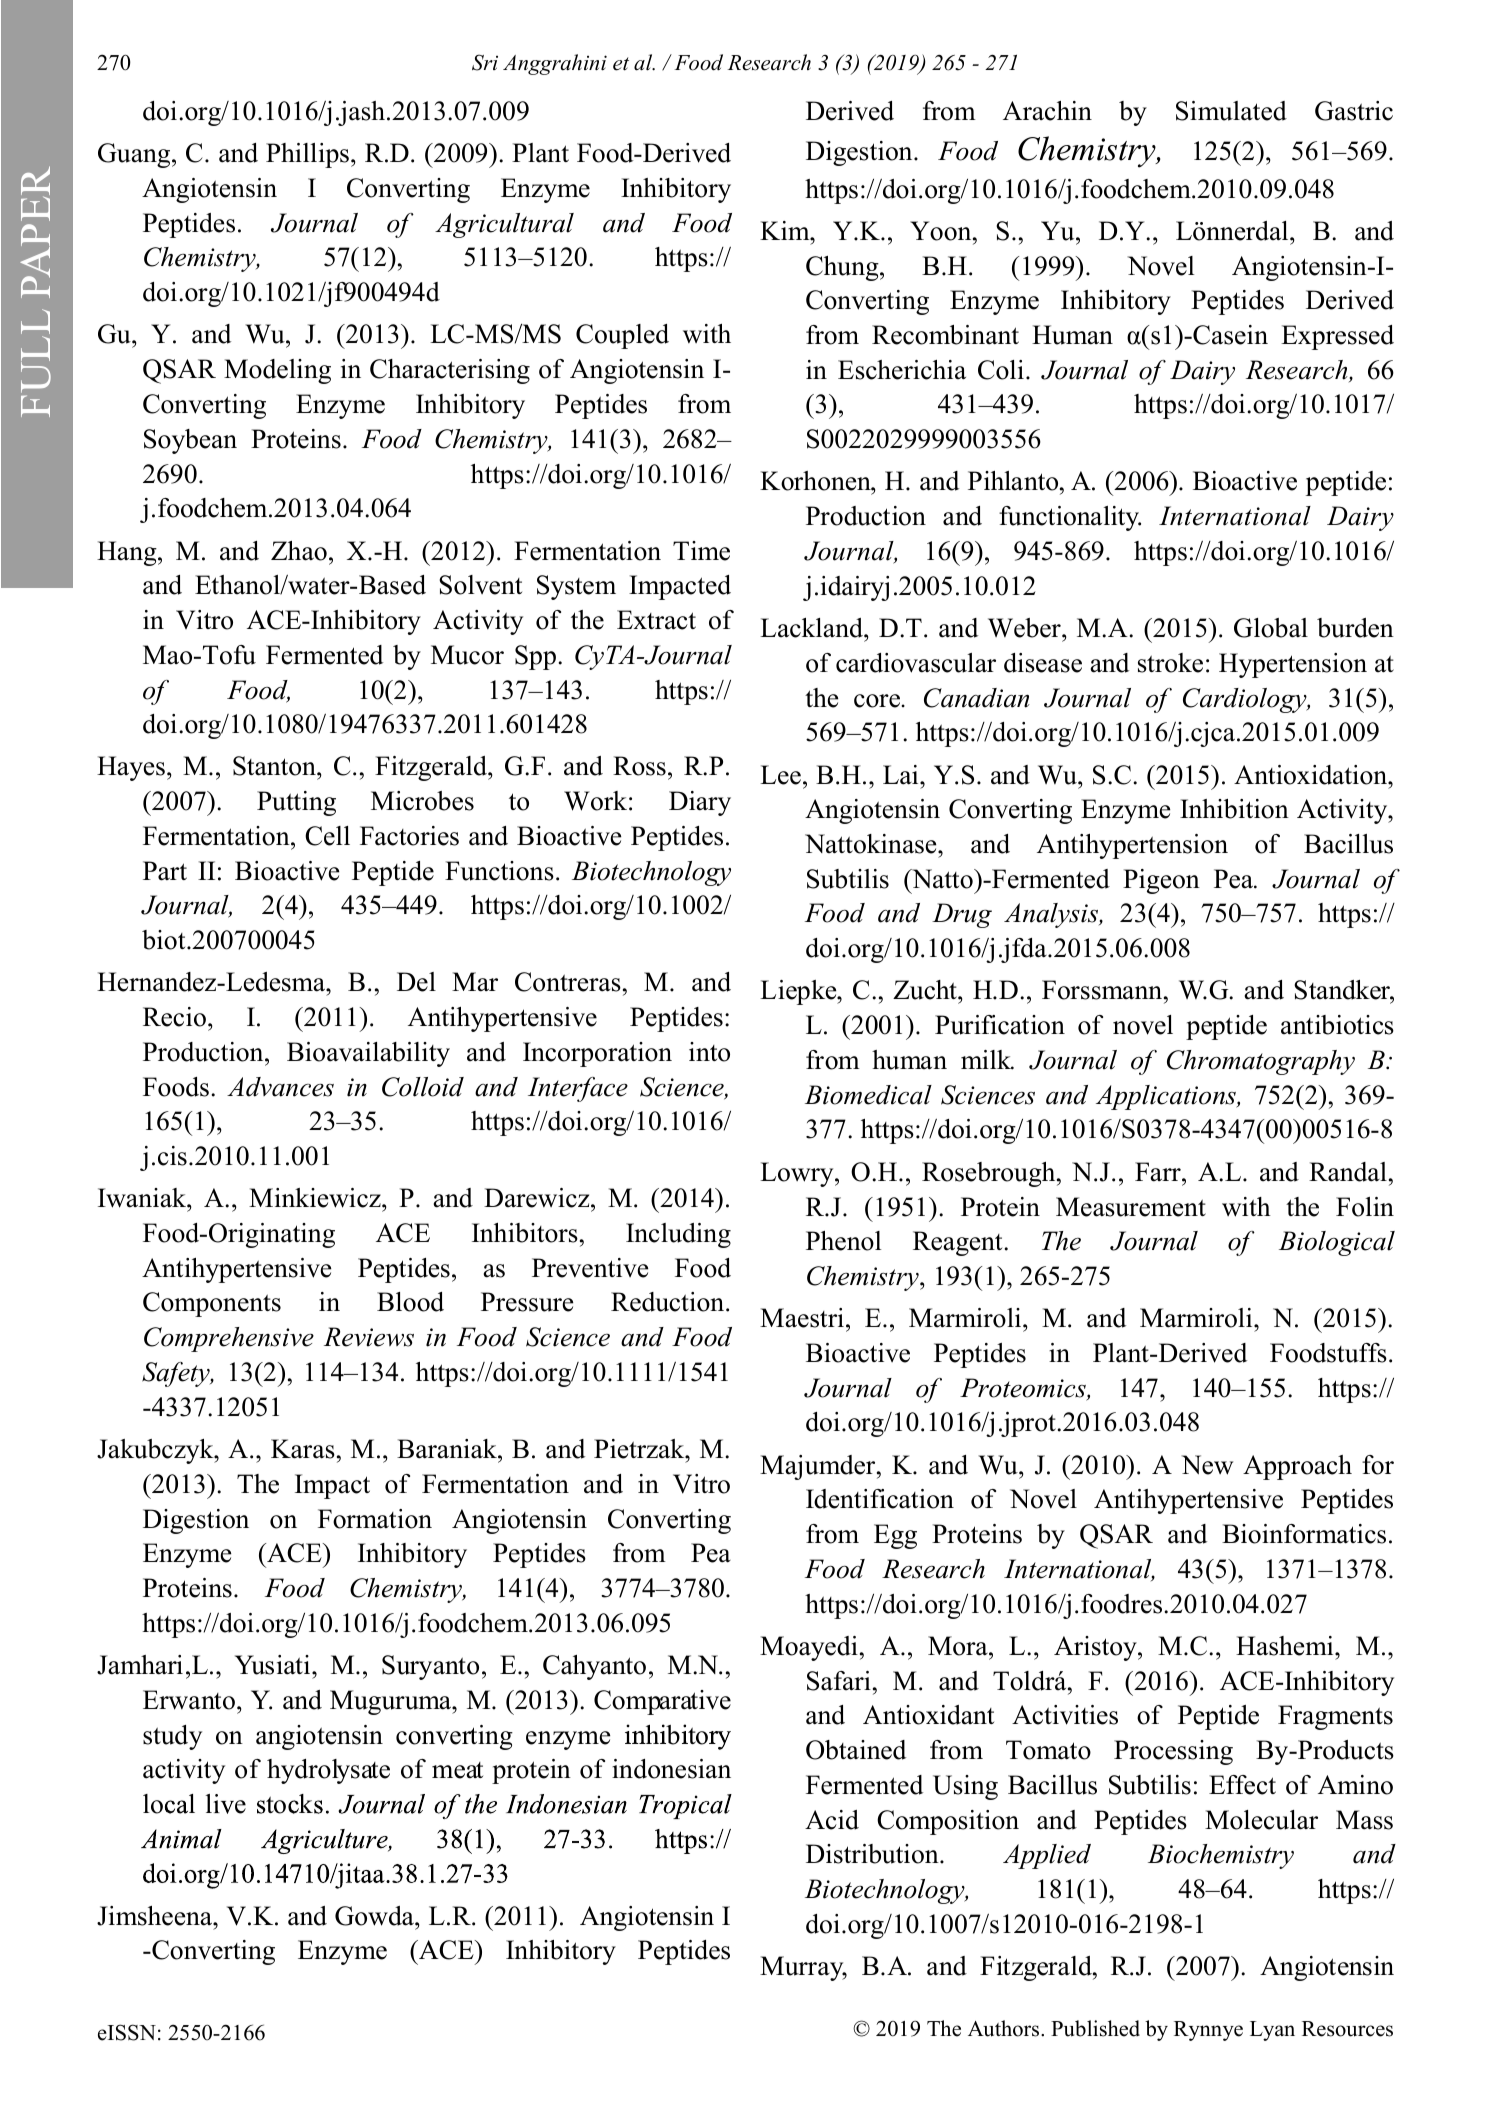 The image size is (1492, 2109). What do you see at coordinates (307, 155) in the screenshot?
I see `Phillips` at bounding box center [307, 155].
